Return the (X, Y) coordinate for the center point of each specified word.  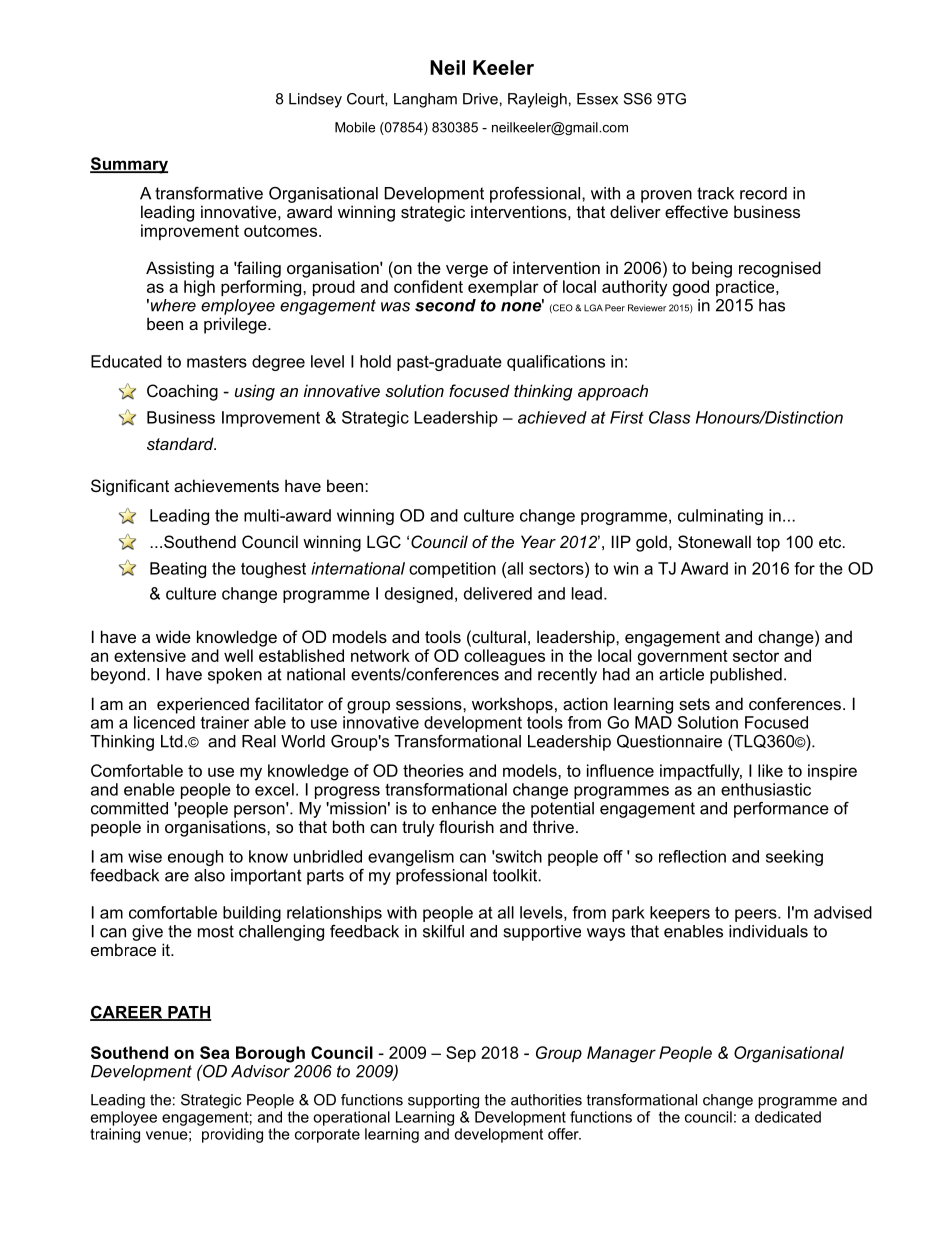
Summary (129, 165)
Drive (480, 99)
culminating (720, 517)
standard (181, 443)
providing (232, 1135)
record (763, 193)
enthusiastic (766, 789)
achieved (552, 417)
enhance (464, 808)
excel (274, 789)
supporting (443, 1101)
